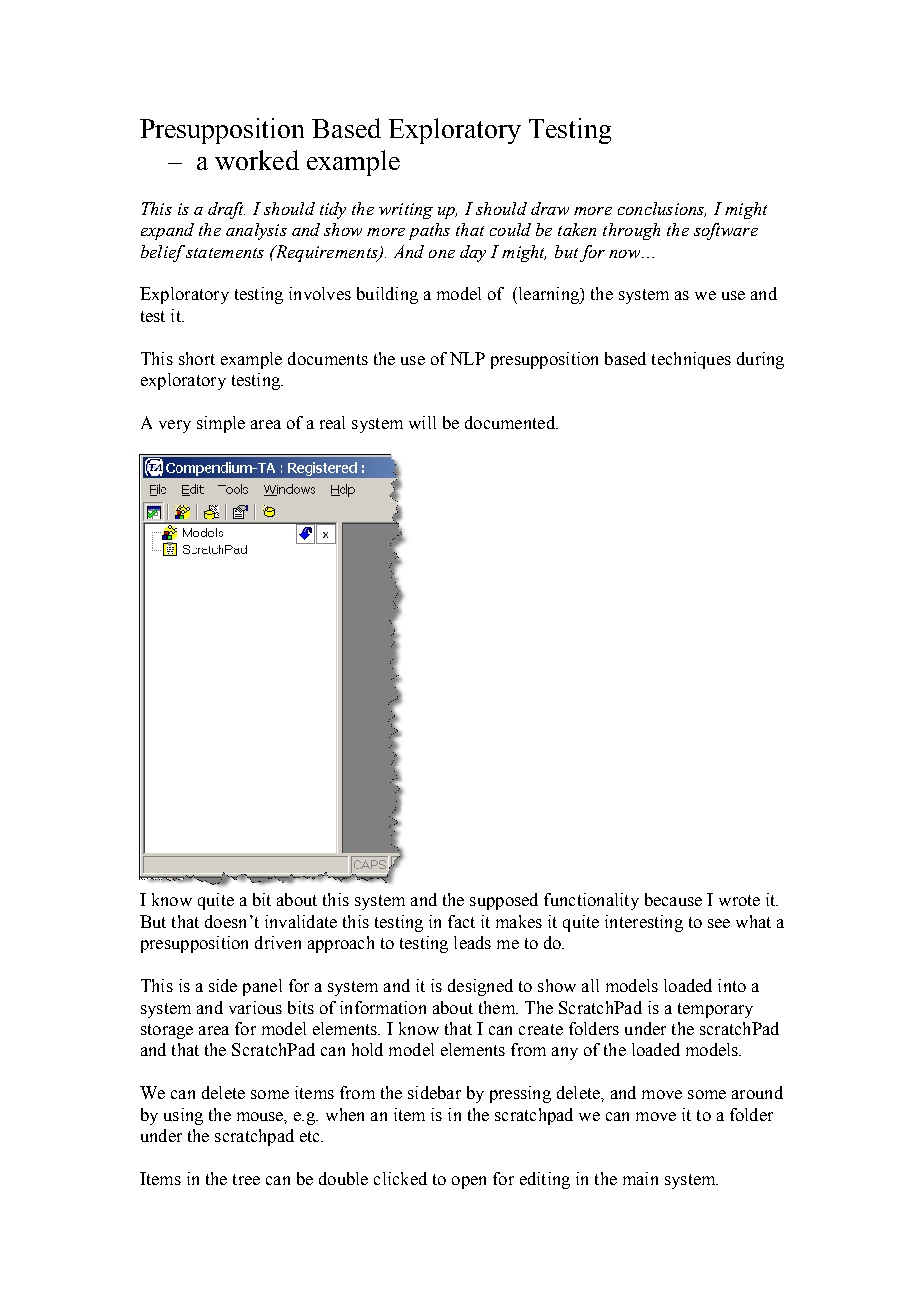 The width and height of the image is (924, 1308). Describe the element at coordinates (429, 231) in the image. I see `paths` at that location.
